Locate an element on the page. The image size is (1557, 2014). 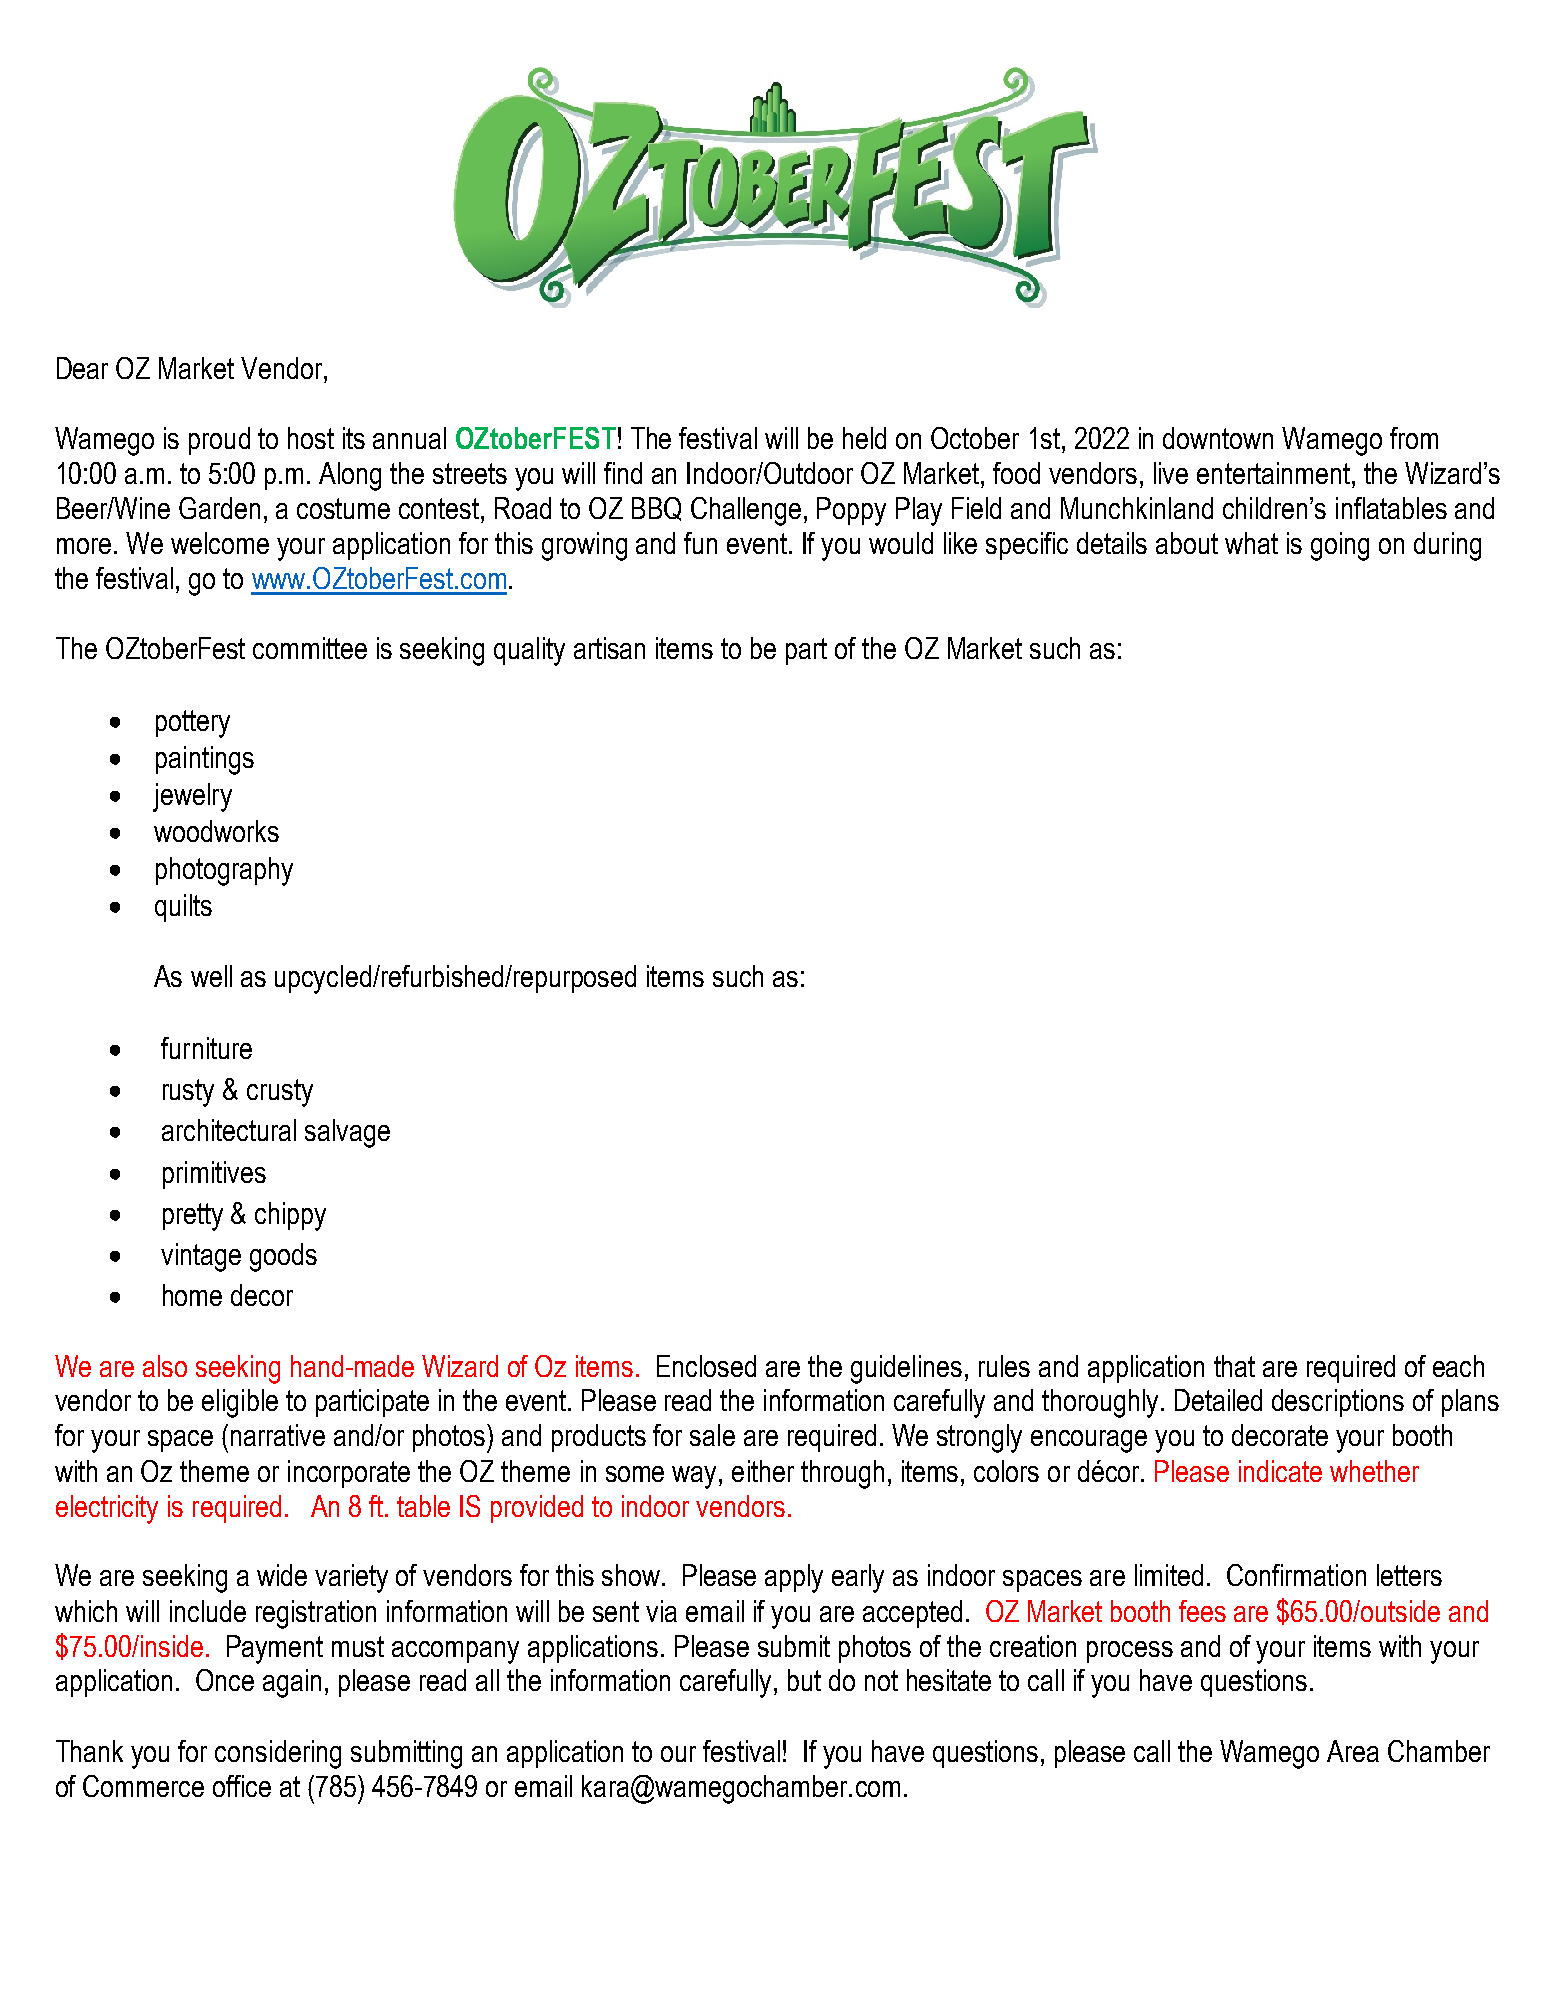
proud is located at coordinates (219, 441).
